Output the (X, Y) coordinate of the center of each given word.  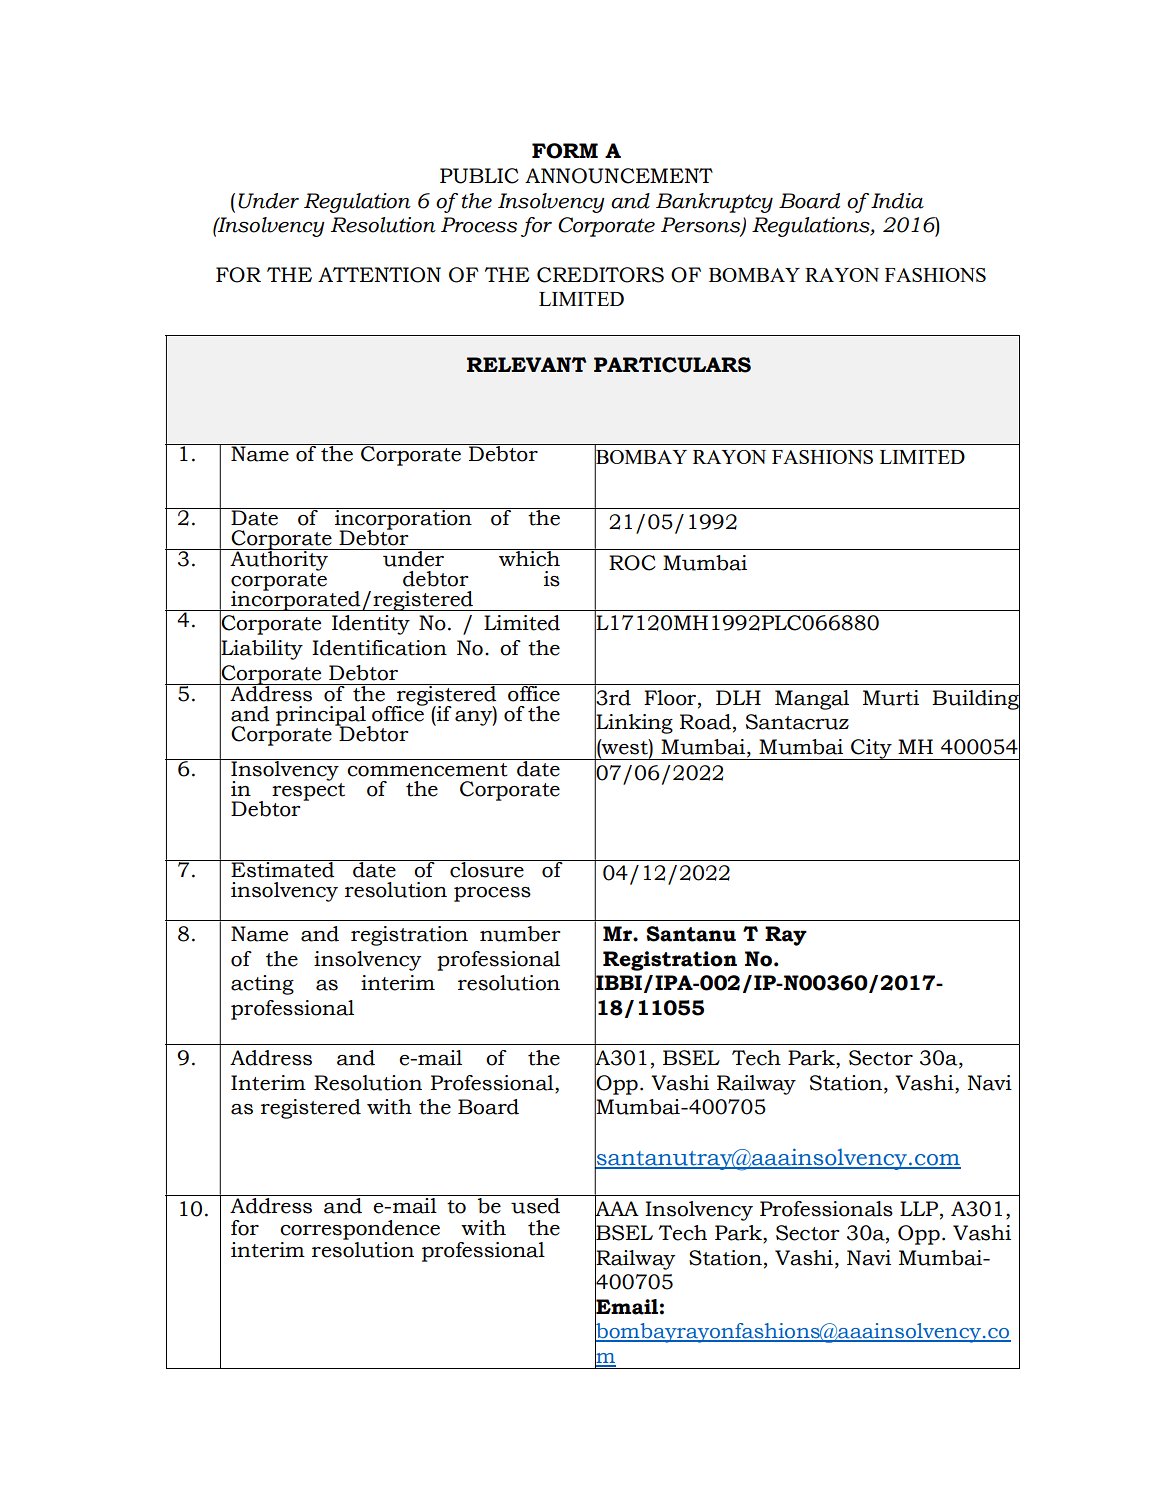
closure (487, 869)
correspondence (360, 1230)
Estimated (283, 869)
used (535, 1206)
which (529, 558)
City (871, 749)
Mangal (812, 700)
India (897, 201)
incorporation (403, 520)
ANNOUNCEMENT (619, 176)
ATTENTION (379, 275)
